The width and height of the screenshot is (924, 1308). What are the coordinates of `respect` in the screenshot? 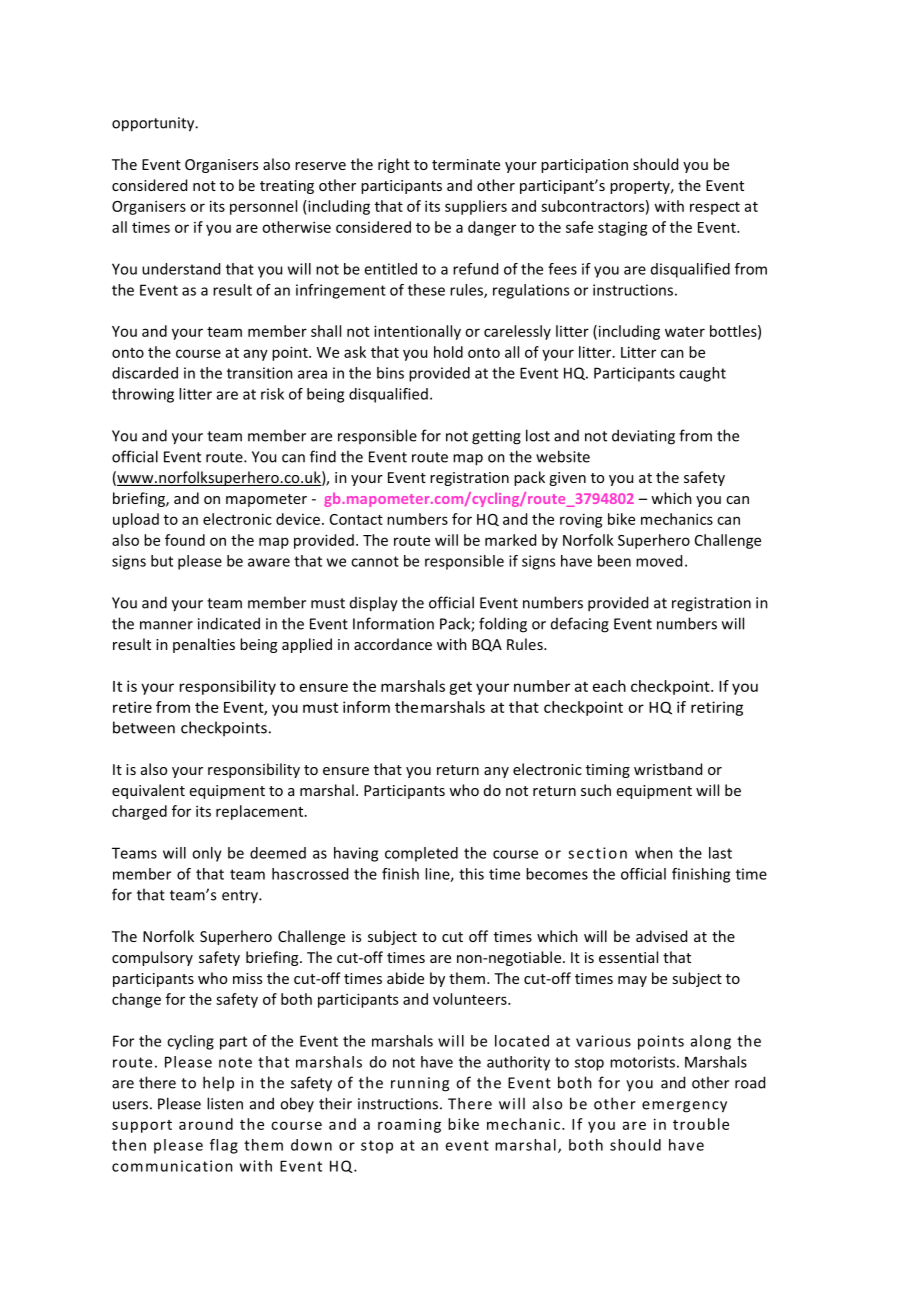 It's located at (715, 208).
